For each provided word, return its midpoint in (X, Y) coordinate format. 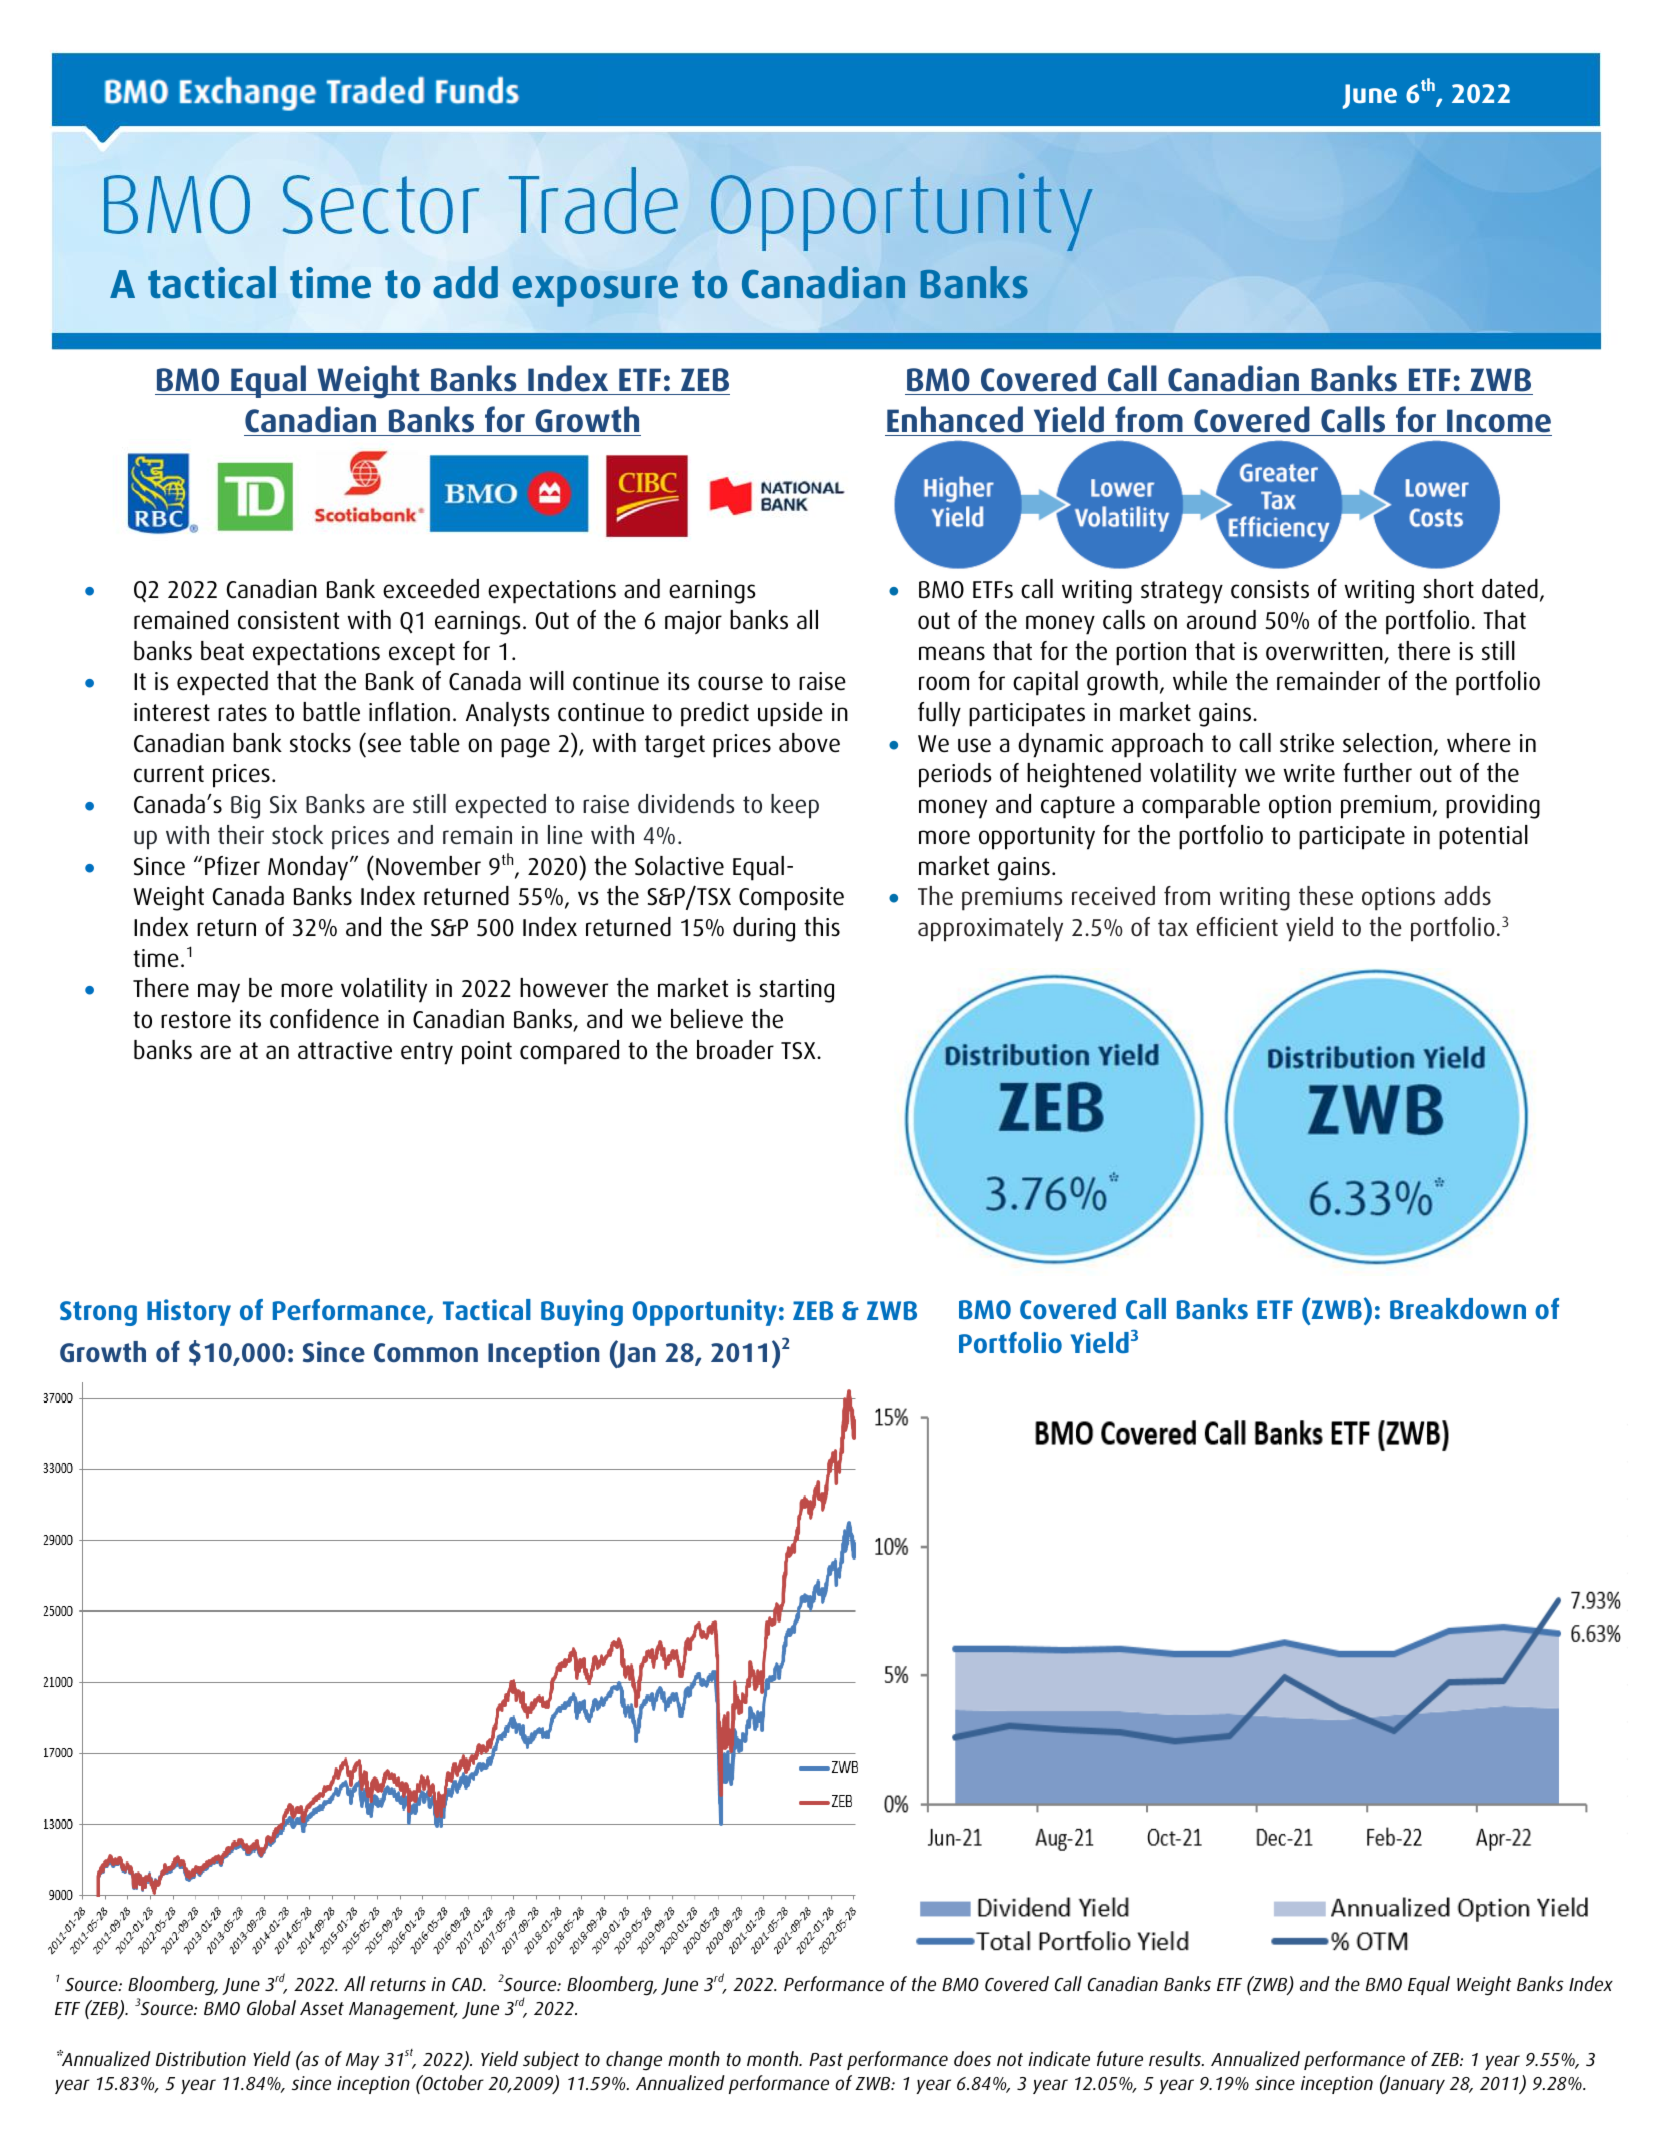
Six (283, 804)
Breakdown (1458, 1308)
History (189, 1312)
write (1309, 773)
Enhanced (955, 419)
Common (426, 1353)
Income (1499, 421)
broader (735, 1050)
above (809, 743)
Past (826, 2059)
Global (271, 2007)
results (1176, 2058)
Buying (582, 1312)
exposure (595, 291)
